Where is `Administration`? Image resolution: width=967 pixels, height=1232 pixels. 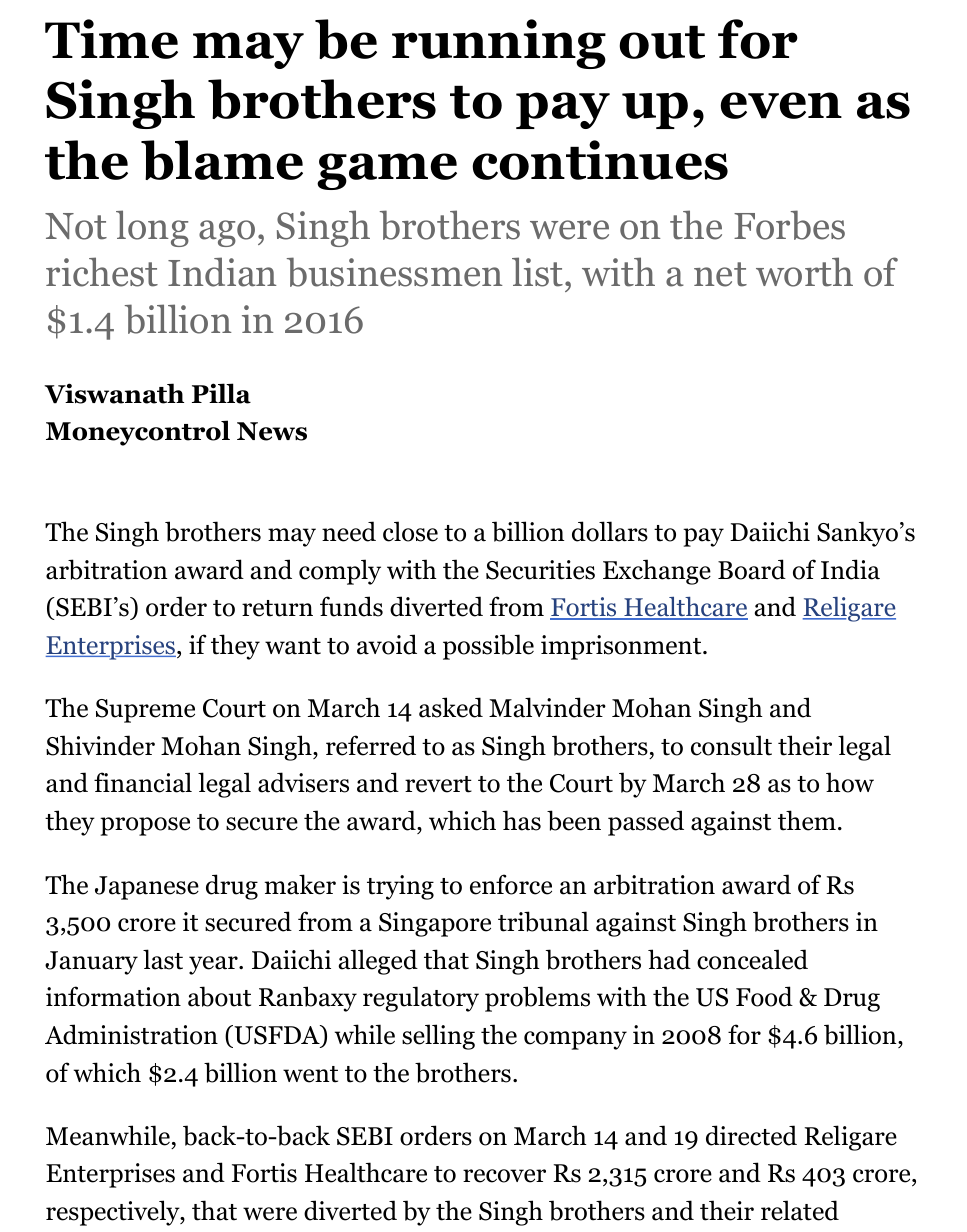 Administration is located at coordinates (131, 1034).
